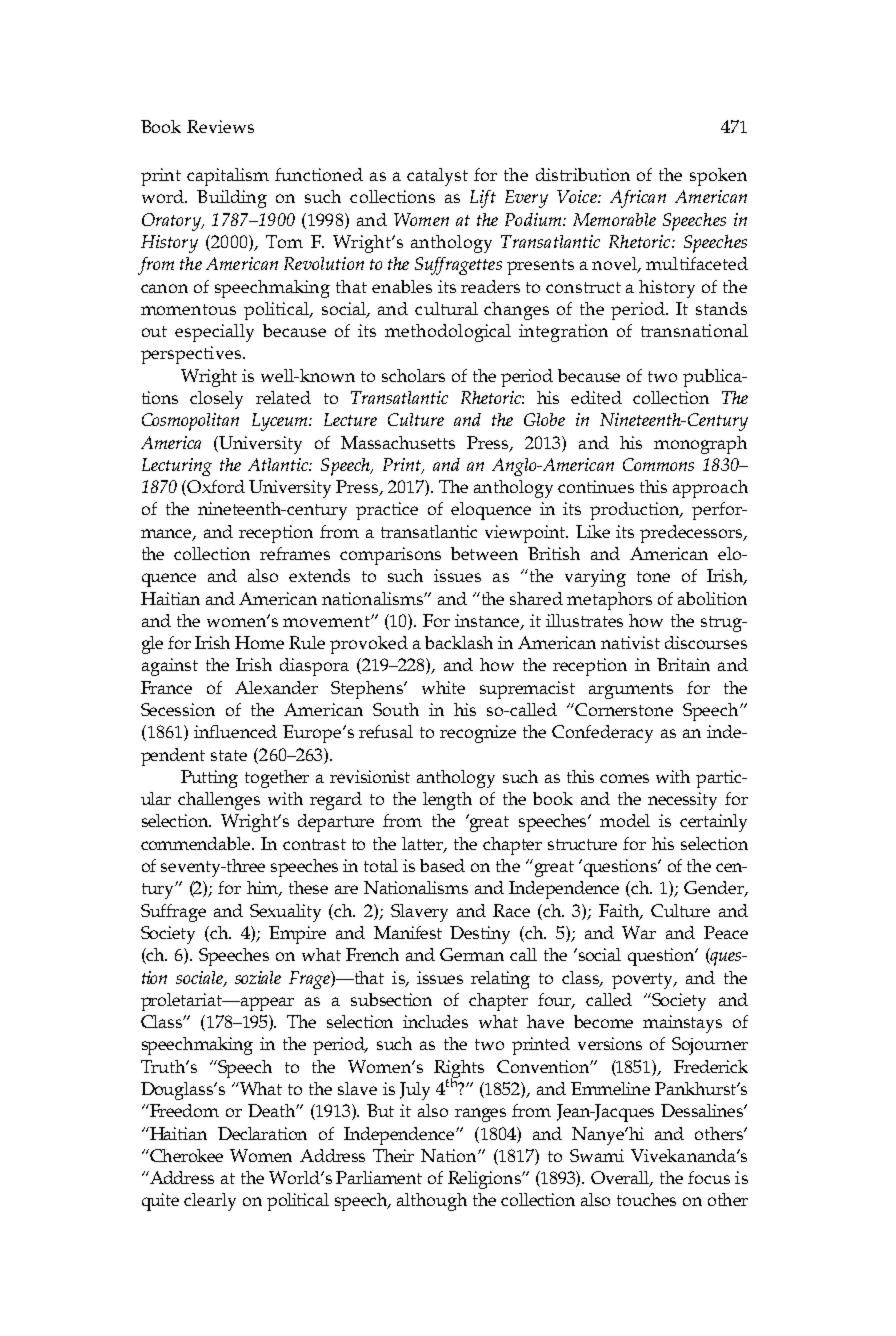  What do you see at coordinates (408, 932) in the document?
I see `Manifest` at bounding box center [408, 932].
